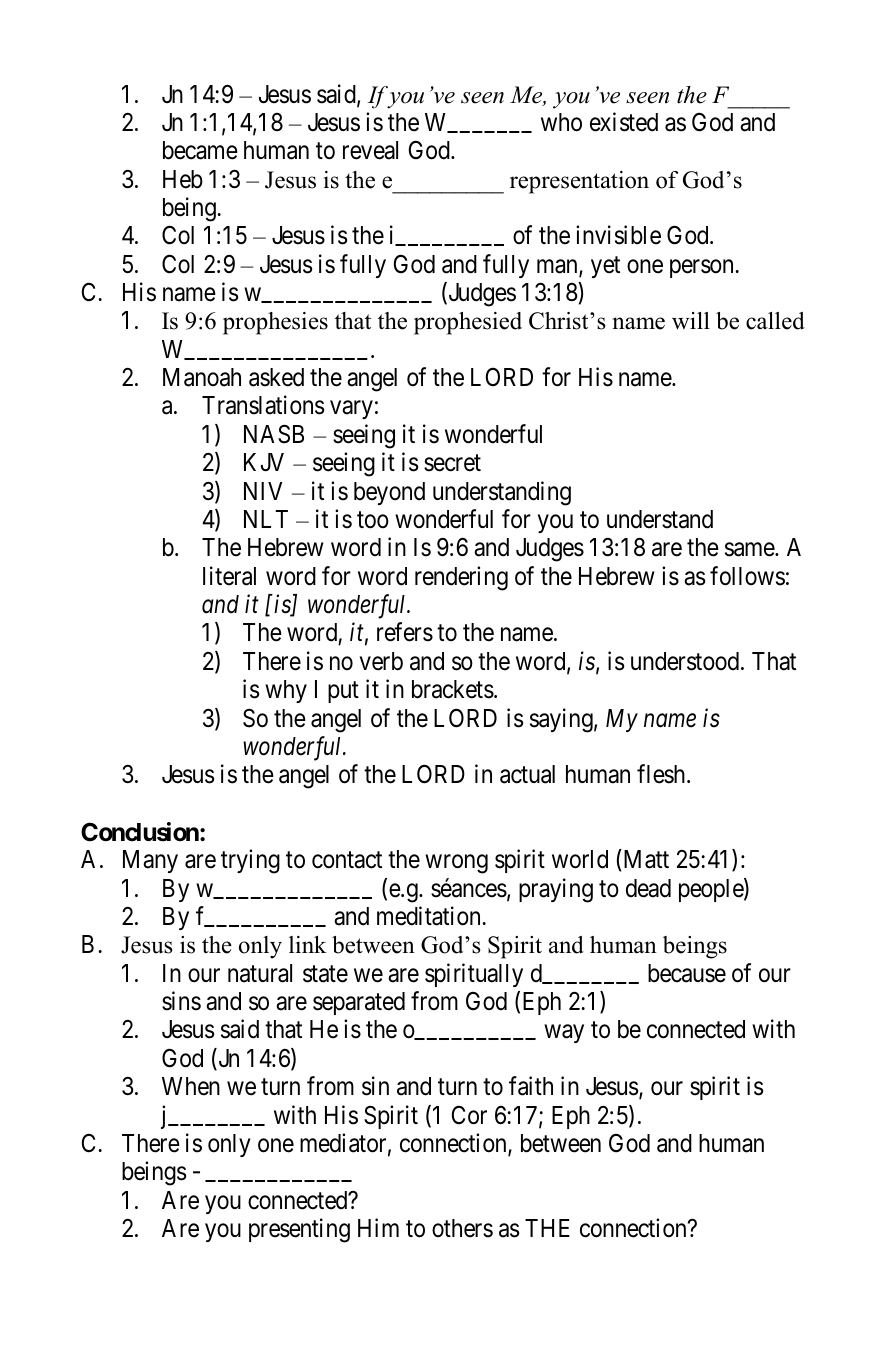 This screenshot has height=1372, width=887. What do you see at coordinates (686, 661) in the screenshot?
I see `understood` at bounding box center [686, 661].
